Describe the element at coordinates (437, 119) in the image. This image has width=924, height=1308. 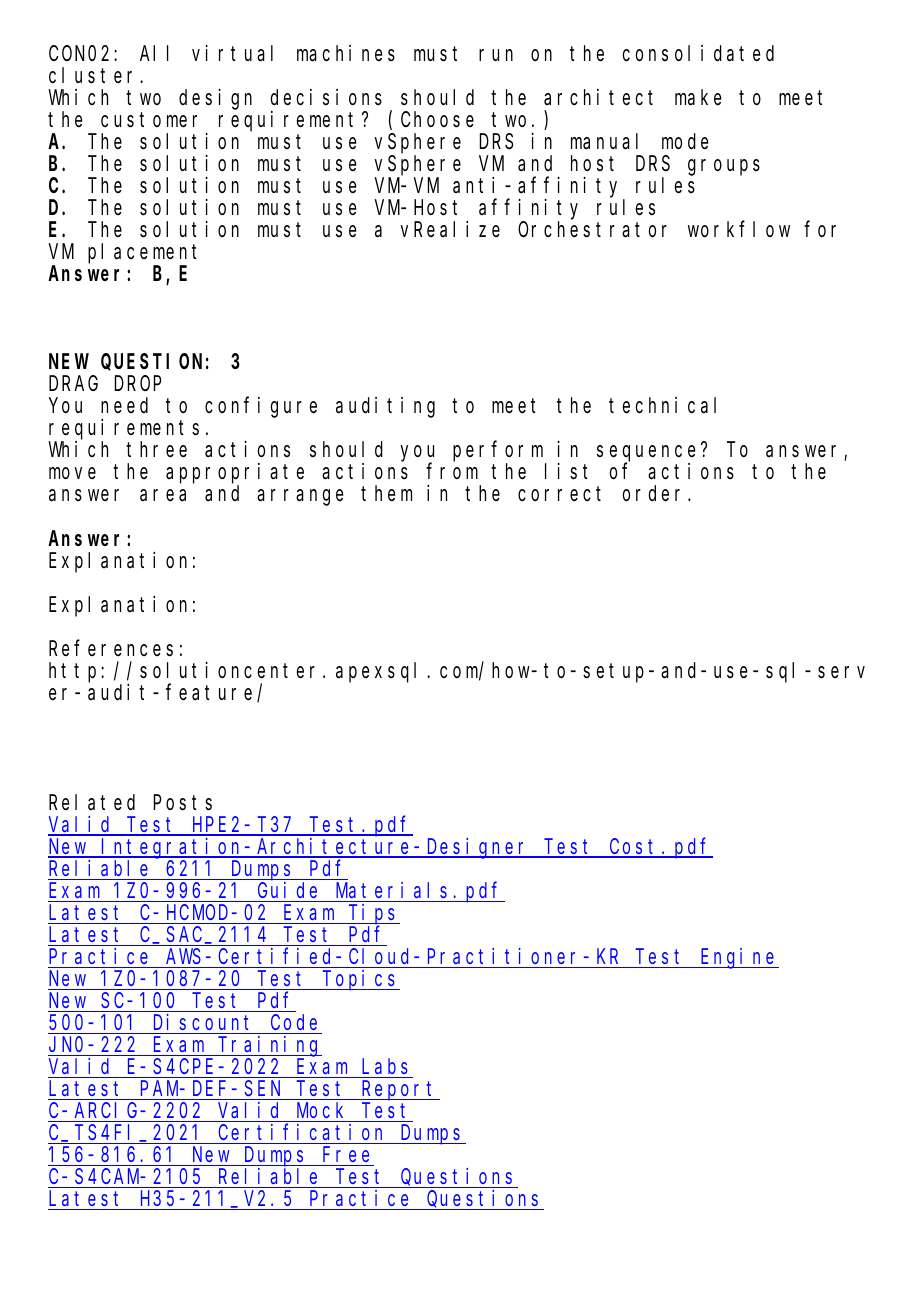
I see `Choose` at that location.
